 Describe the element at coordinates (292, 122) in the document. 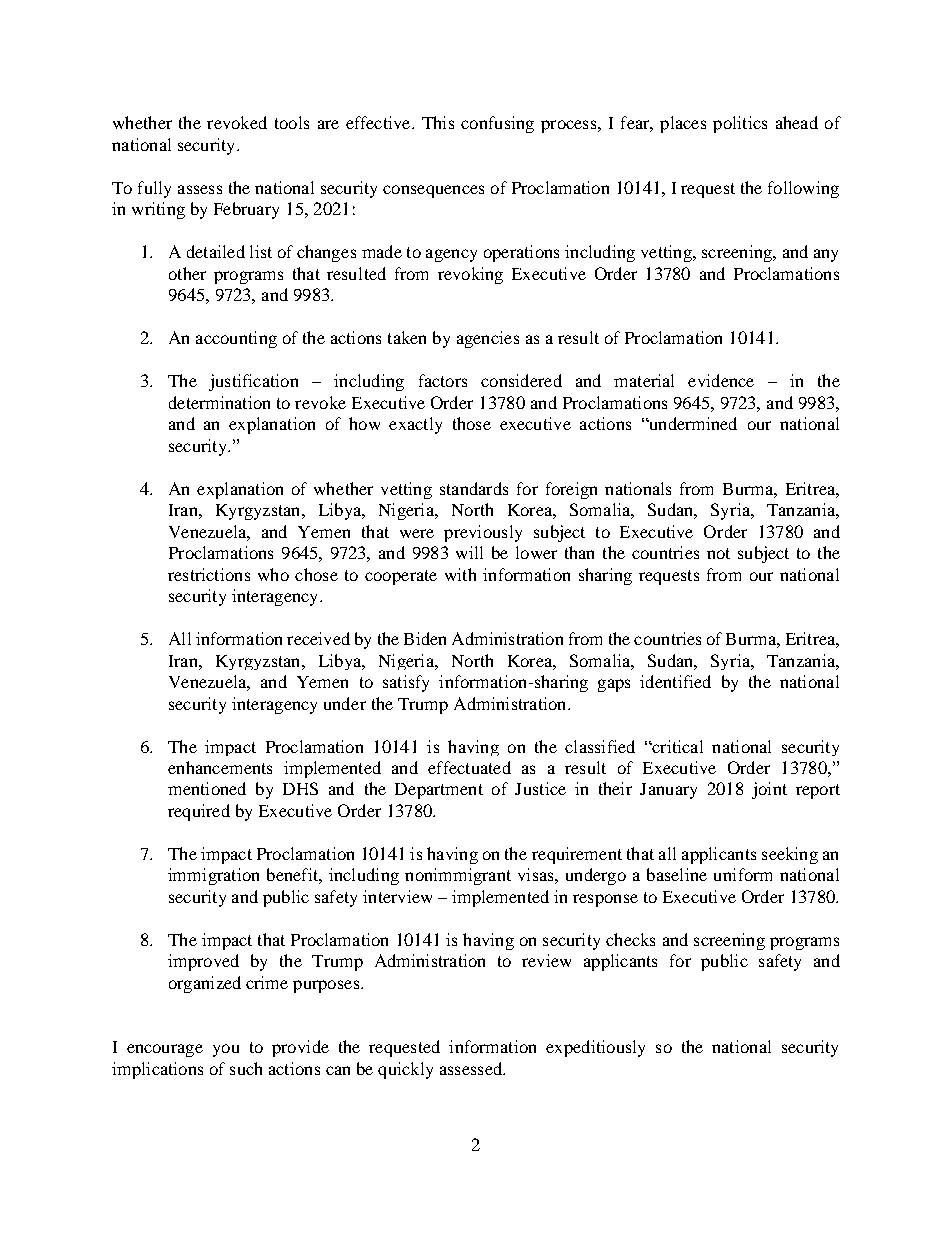

I see `tools` at that location.
